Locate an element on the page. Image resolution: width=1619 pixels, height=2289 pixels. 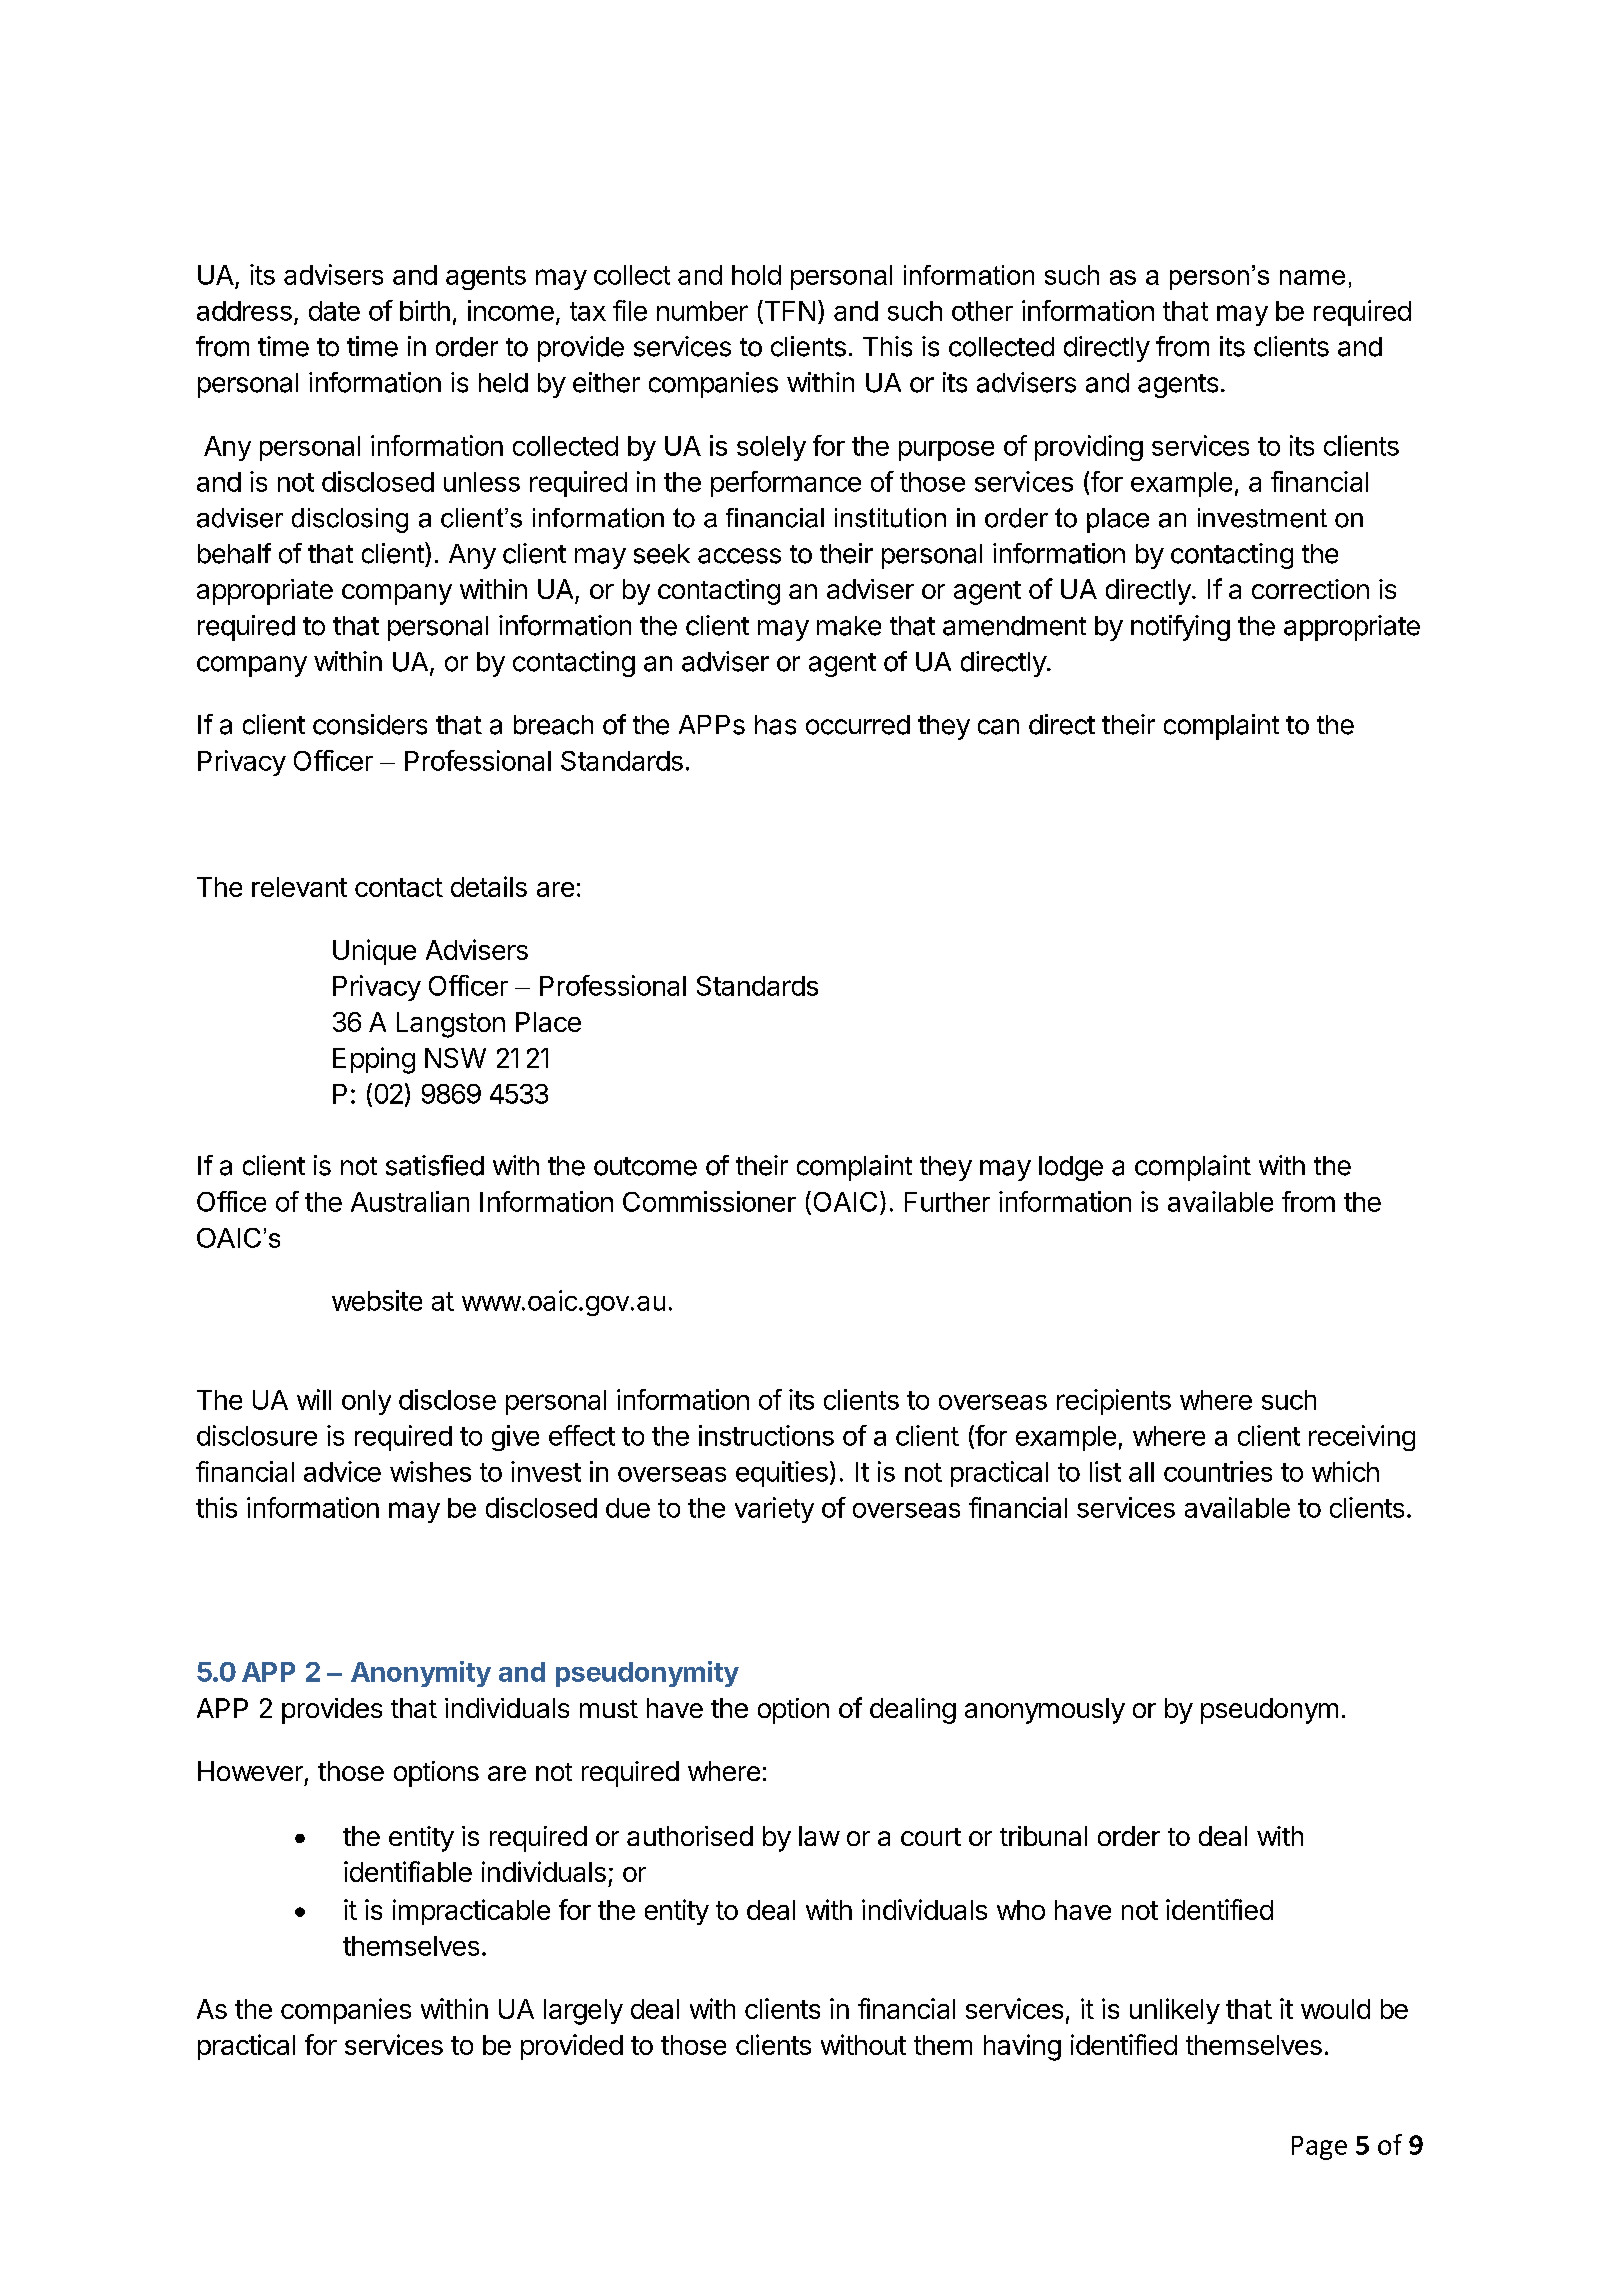
hold is located at coordinates (756, 275).
